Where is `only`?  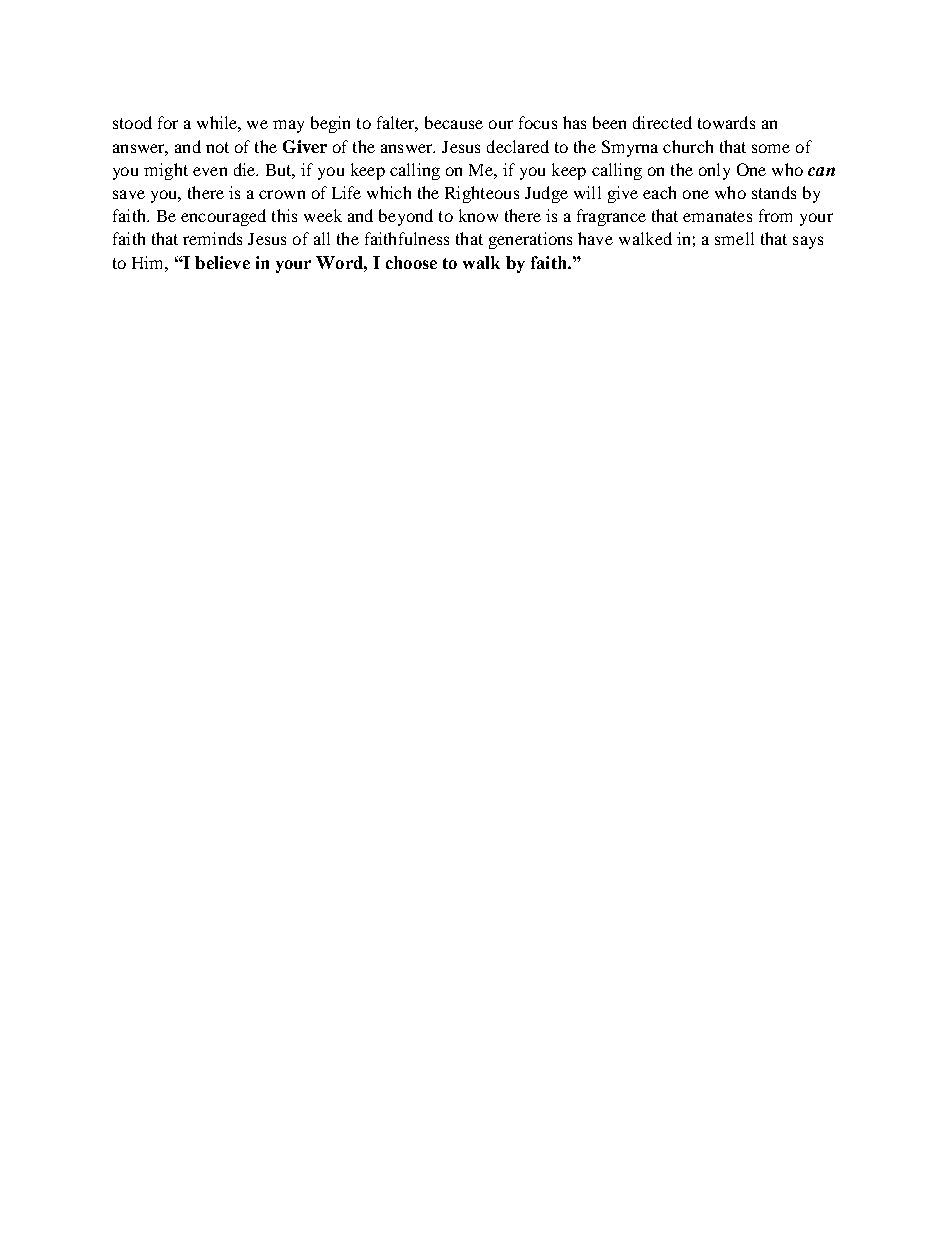
only is located at coordinates (714, 171).
